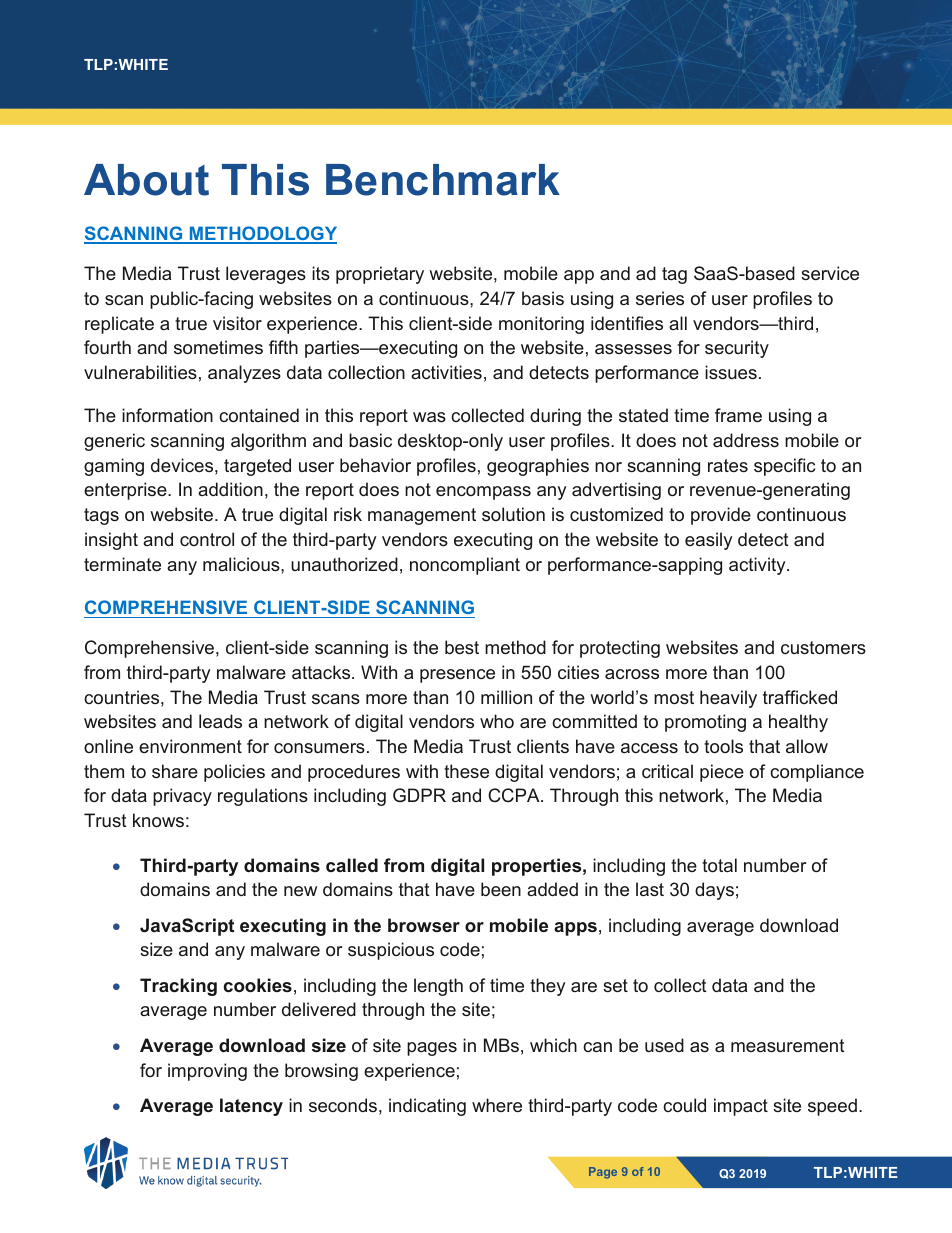 Image resolution: width=952 pixels, height=1233 pixels. What do you see at coordinates (443, 180) in the screenshot?
I see `Benchmark` at bounding box center [443, 180].
